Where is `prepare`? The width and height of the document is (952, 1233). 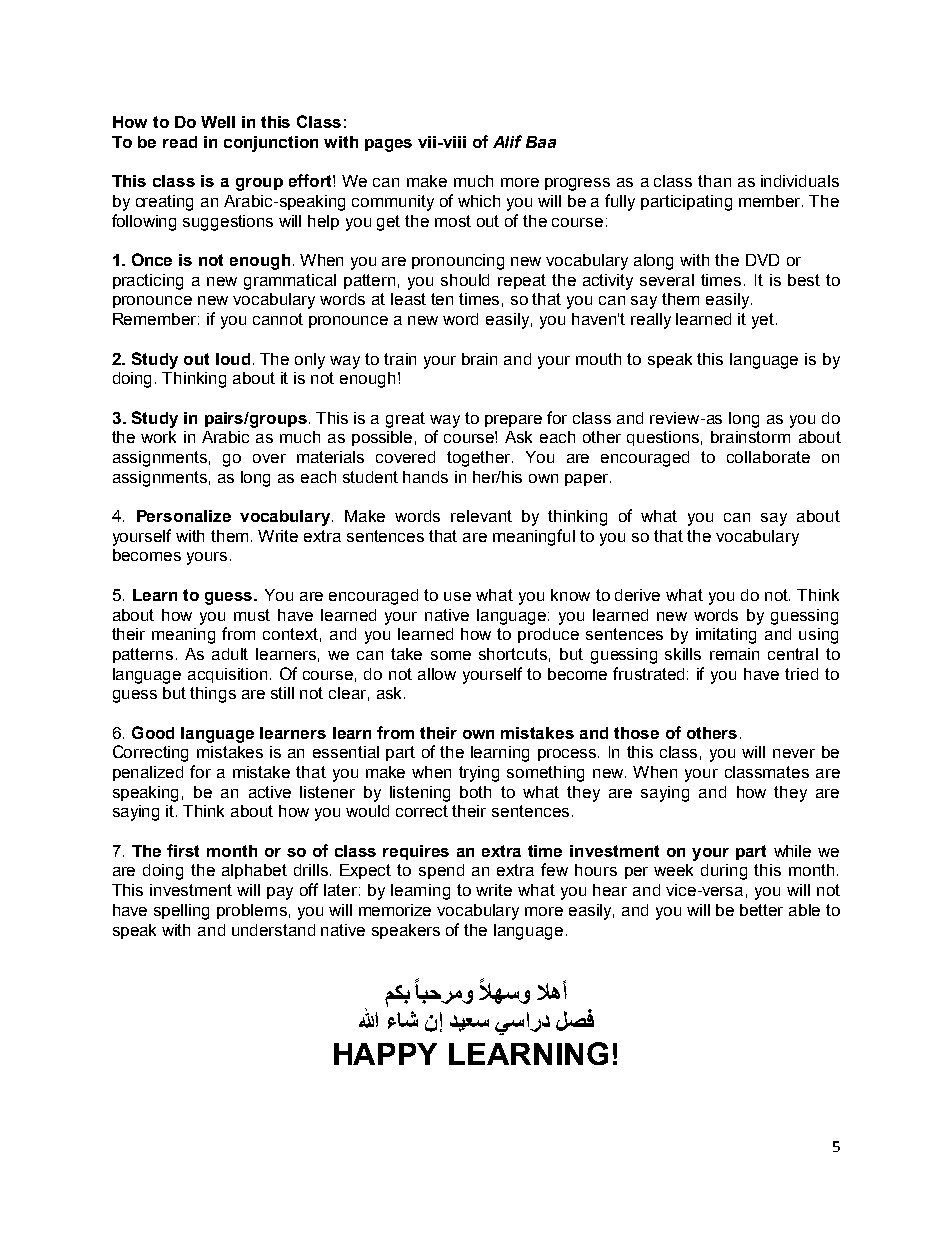 prepare is located at coordinates (513, 421).
